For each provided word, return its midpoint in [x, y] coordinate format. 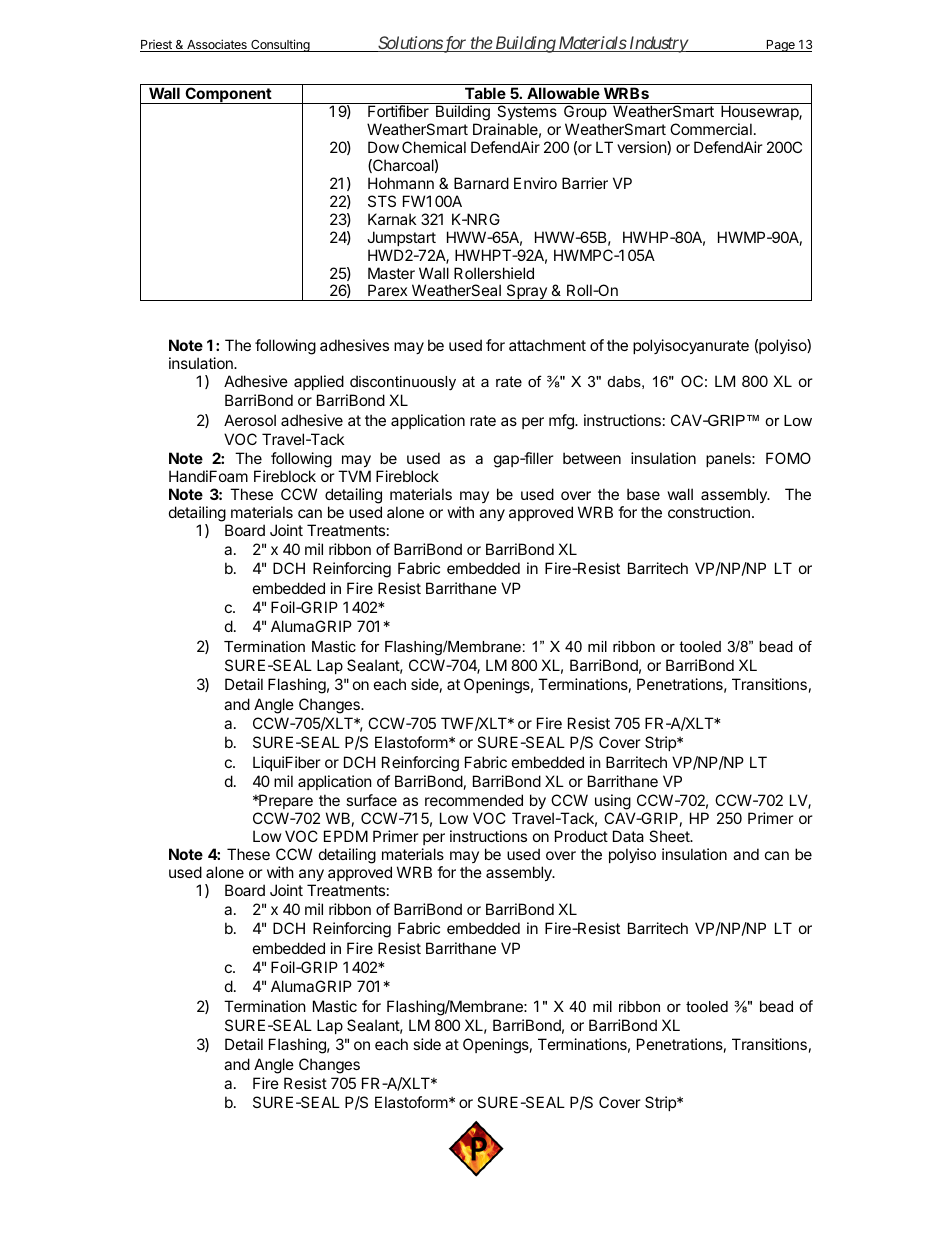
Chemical [434, 147]
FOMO [788, 458]
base [643, 494]
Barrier [585, 183]
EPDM [346, 836]
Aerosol [250, 420]
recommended [474, 800]
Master [391, 273]
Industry [658, 44]
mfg [562, 422]
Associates [217, 45]
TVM [354, 476]
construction [709, 512]
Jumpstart [401, 238]
